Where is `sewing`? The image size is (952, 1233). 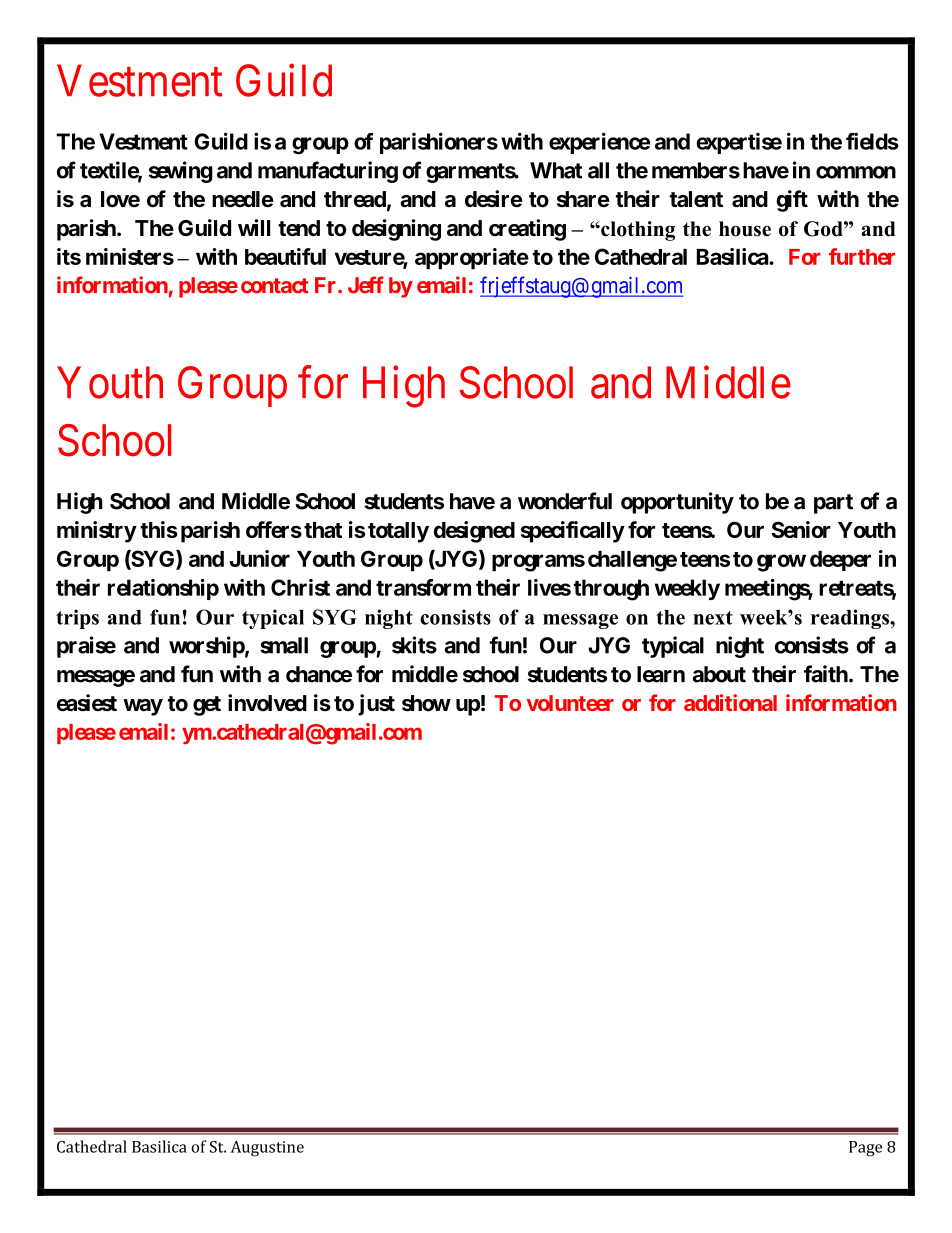
sewing is located at coordinates (180, 172).
